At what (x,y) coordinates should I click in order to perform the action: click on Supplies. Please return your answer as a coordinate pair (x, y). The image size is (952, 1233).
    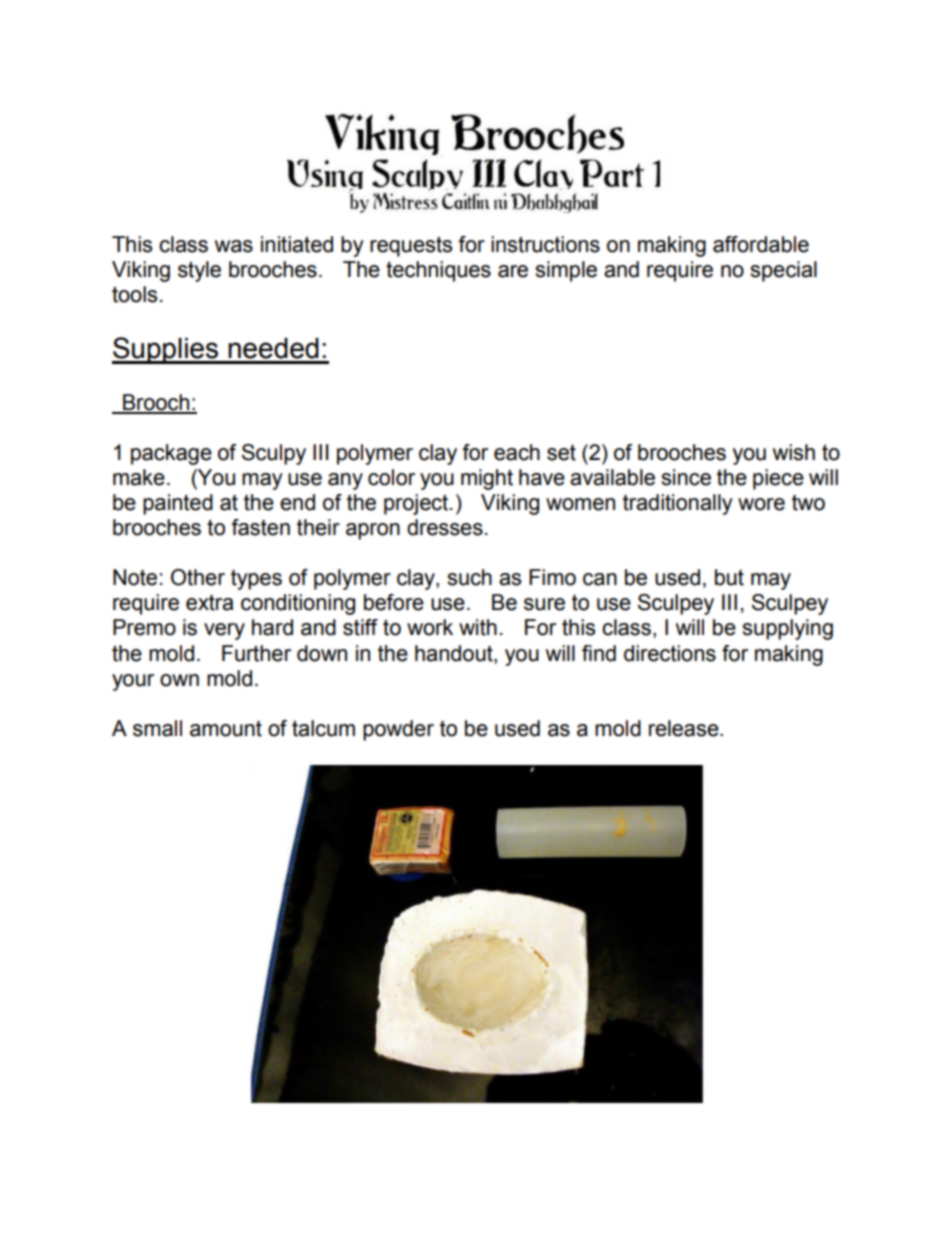
    Looking at the image, I should click on (166, 350).
